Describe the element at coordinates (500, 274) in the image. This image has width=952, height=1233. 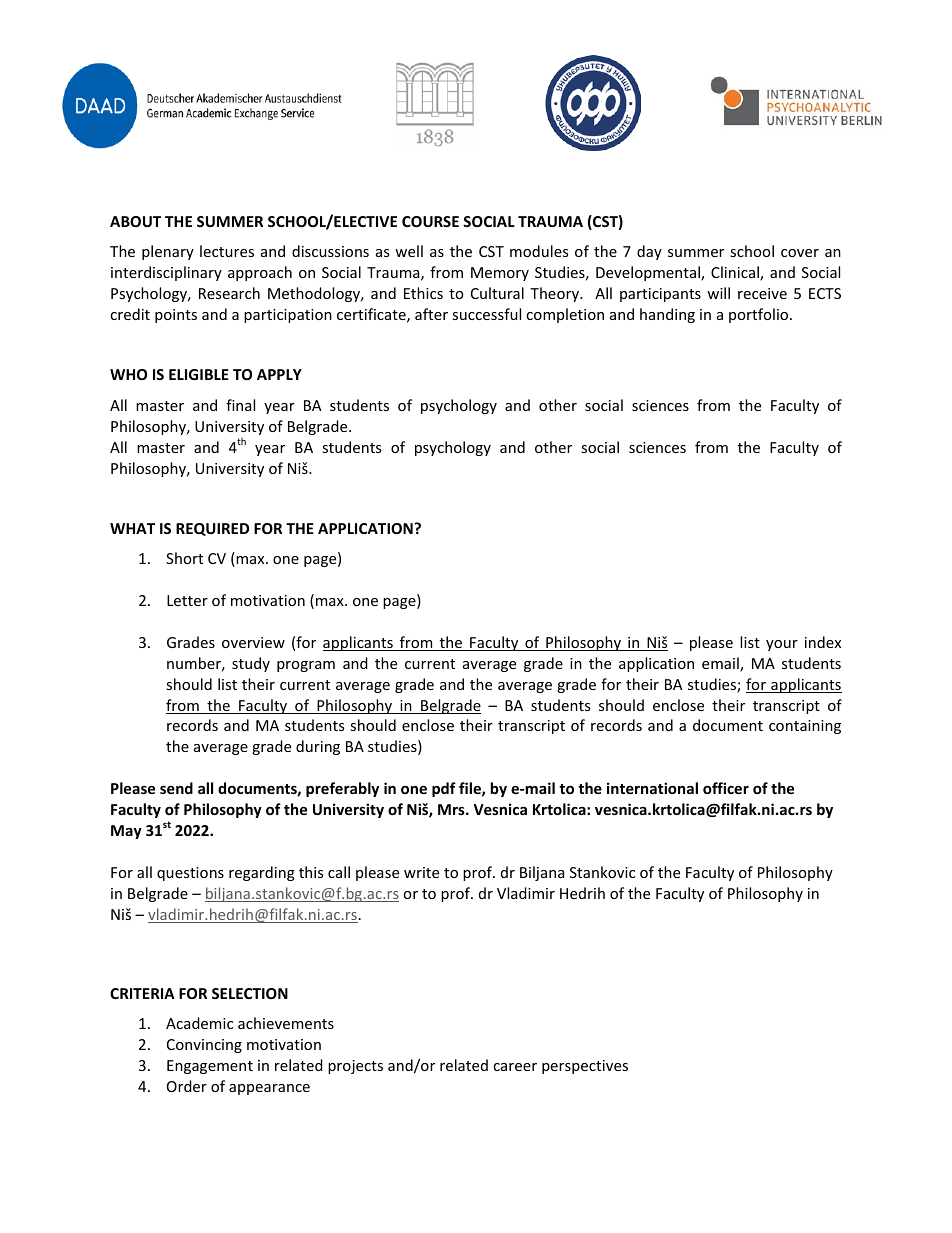
I see `Memory` at that location.
